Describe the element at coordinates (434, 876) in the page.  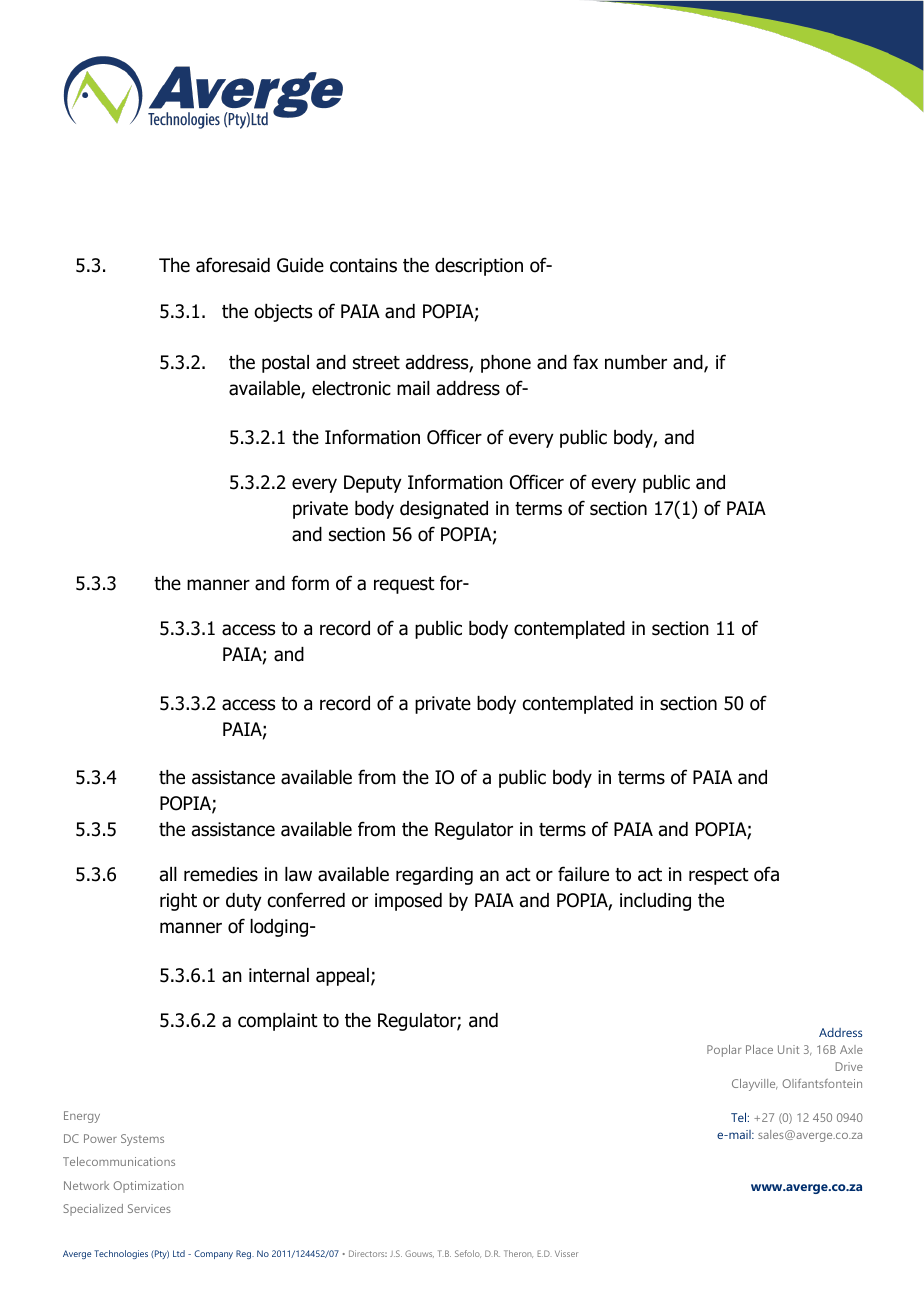
I see `regarding` at that location.
